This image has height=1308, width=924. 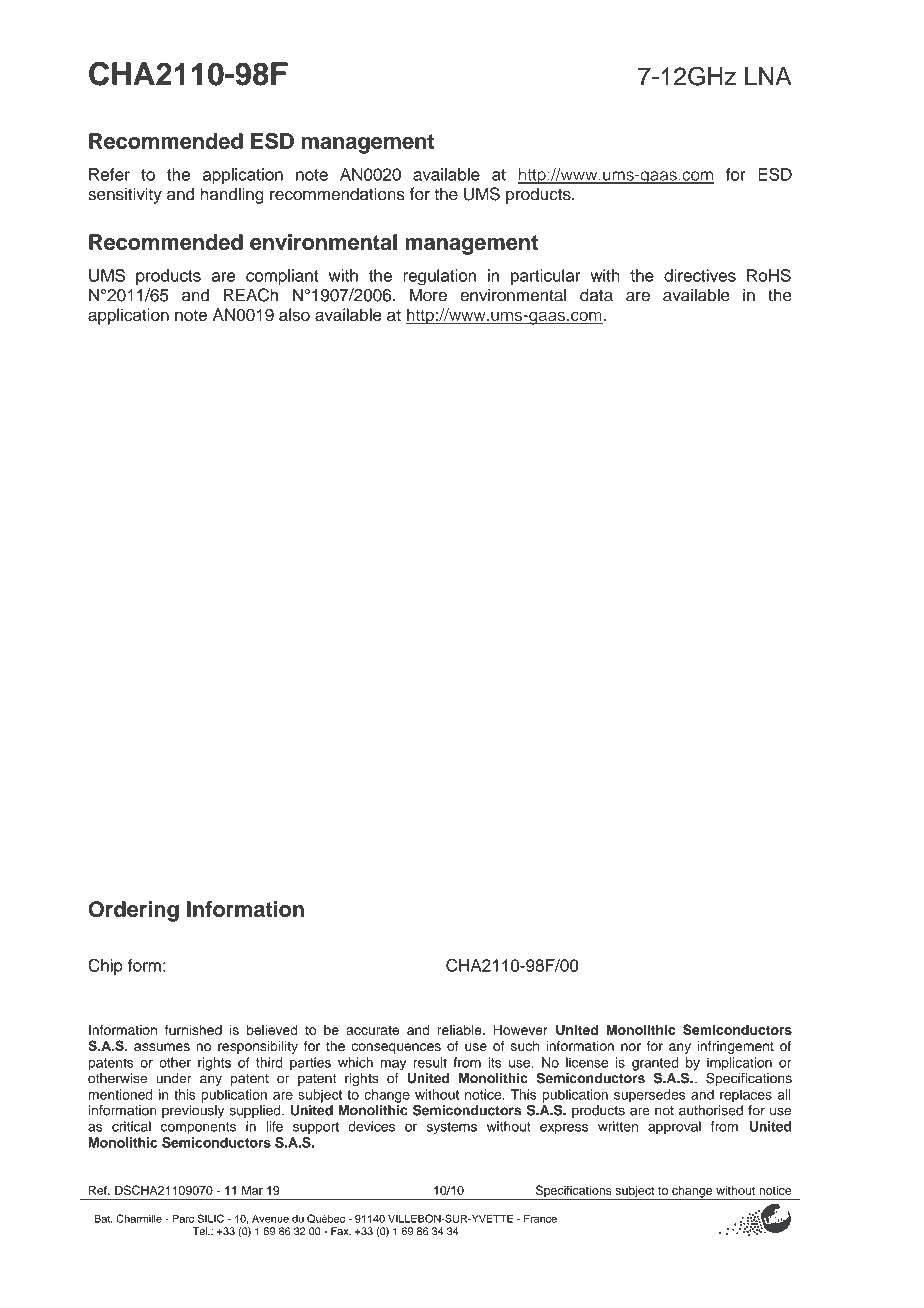 I want to click on handling, so click(x=232, y=195).
